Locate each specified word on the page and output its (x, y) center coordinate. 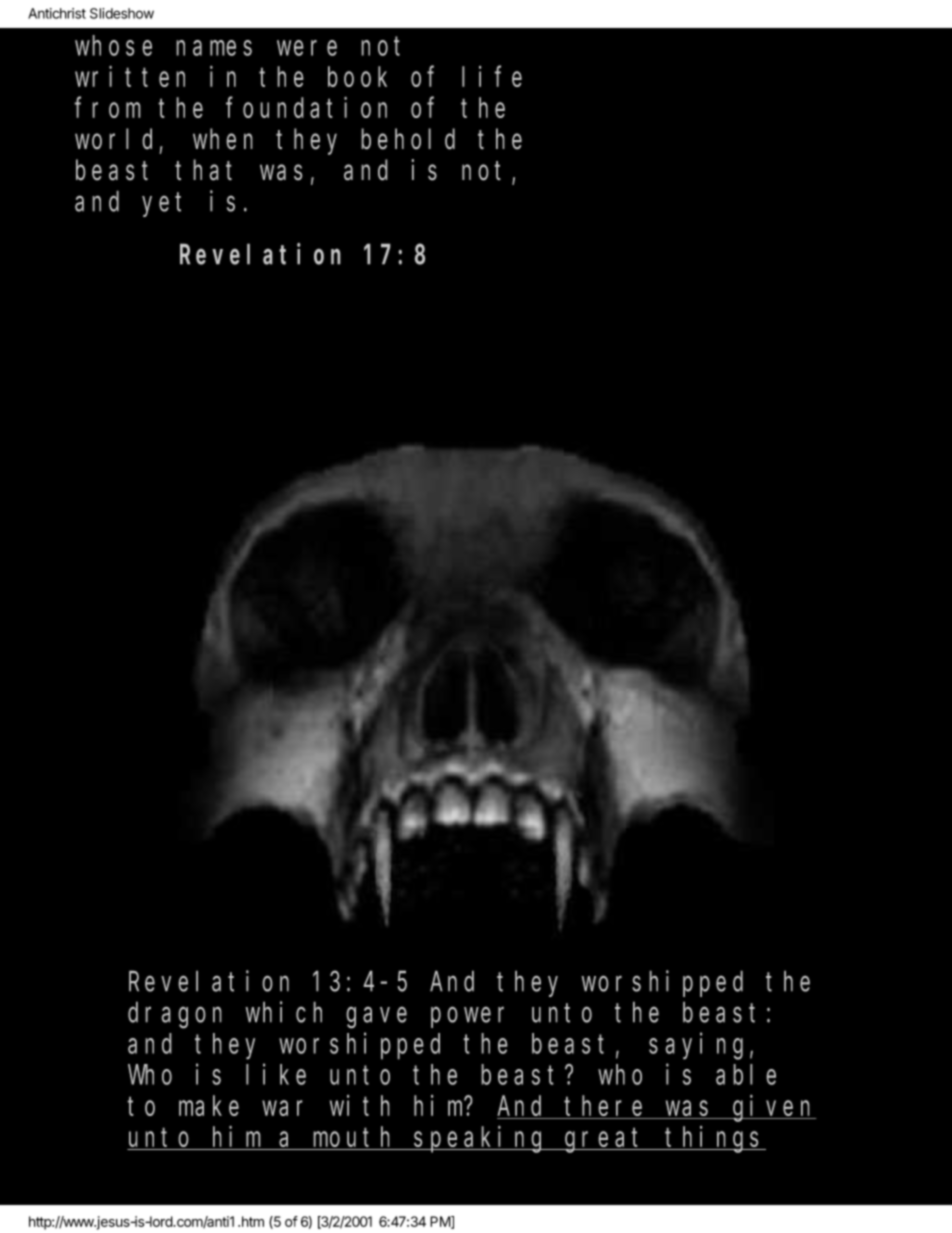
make (209, 1106)
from (108, 108)
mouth (354, 1138)
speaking (481, 1139)
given (773, 1108)
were (307, 48)
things (715, 1139)
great (606, 1141)
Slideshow (122, 13)
